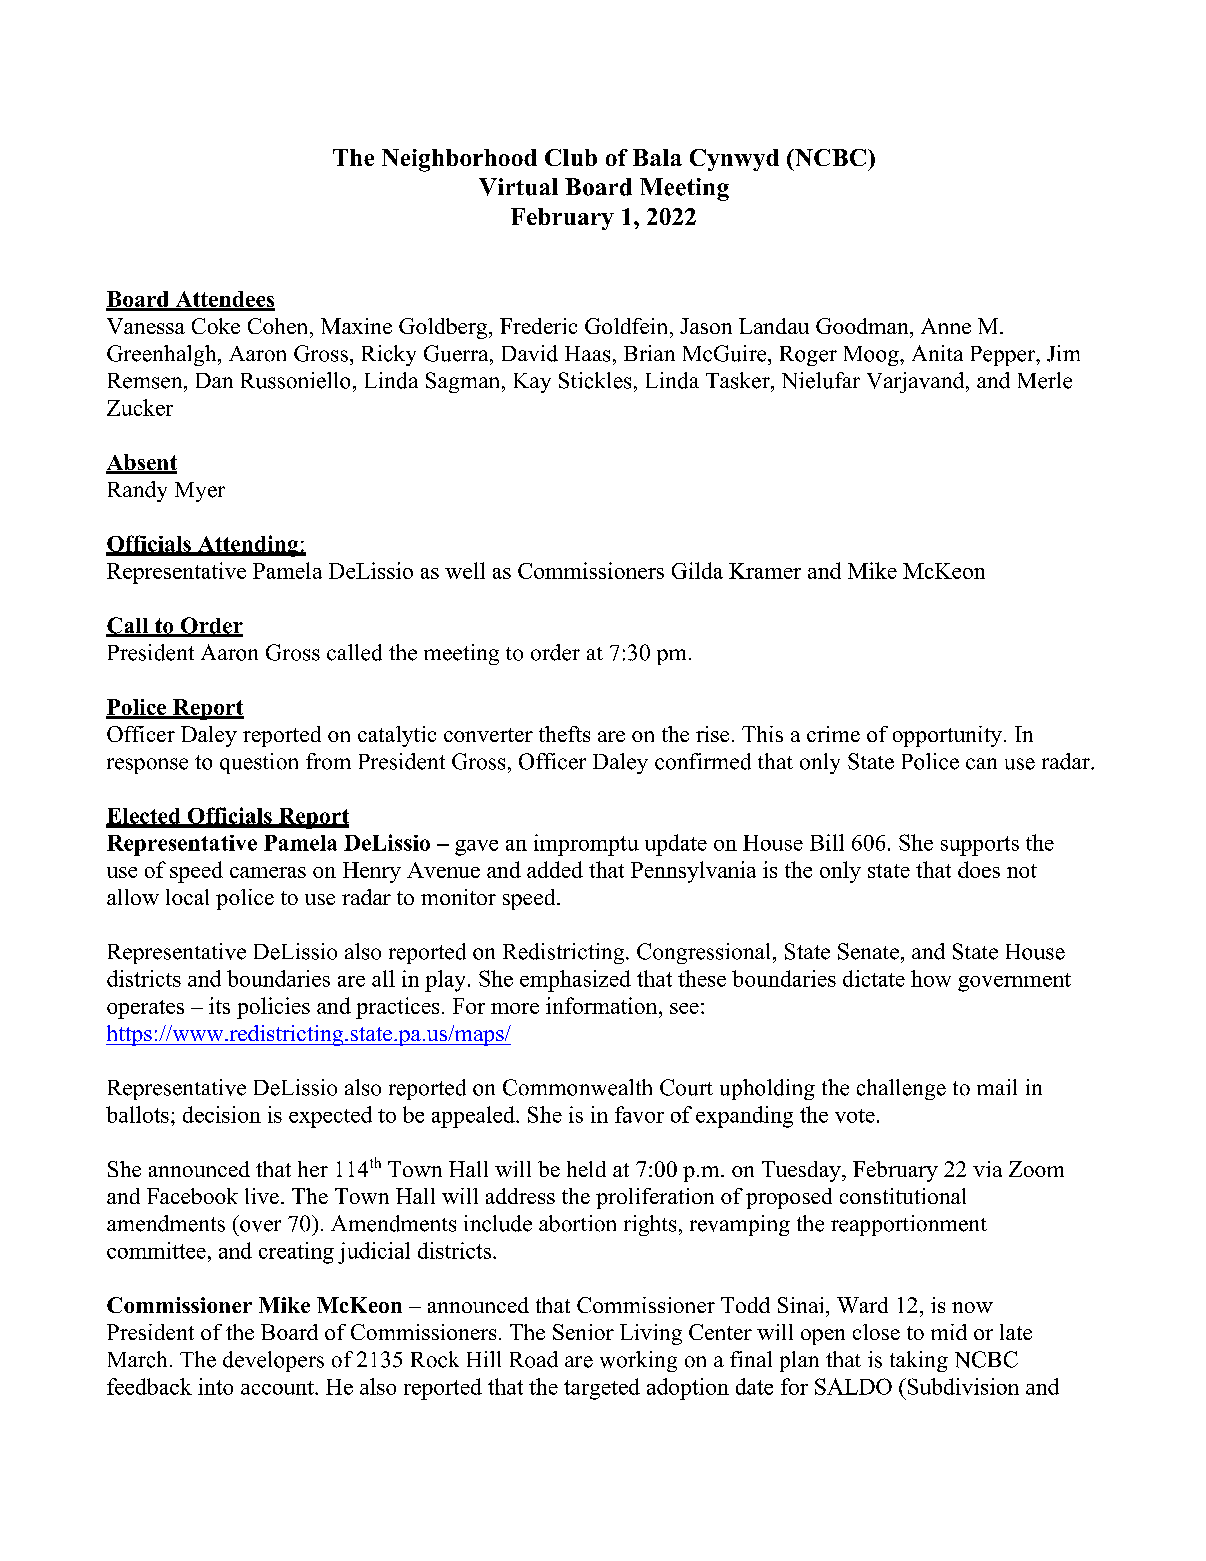 This image has height=1561, width=1206. What do you see at coordinates (564, 734) in the image?
I see `thefts` at bounding box center [564, 734].
